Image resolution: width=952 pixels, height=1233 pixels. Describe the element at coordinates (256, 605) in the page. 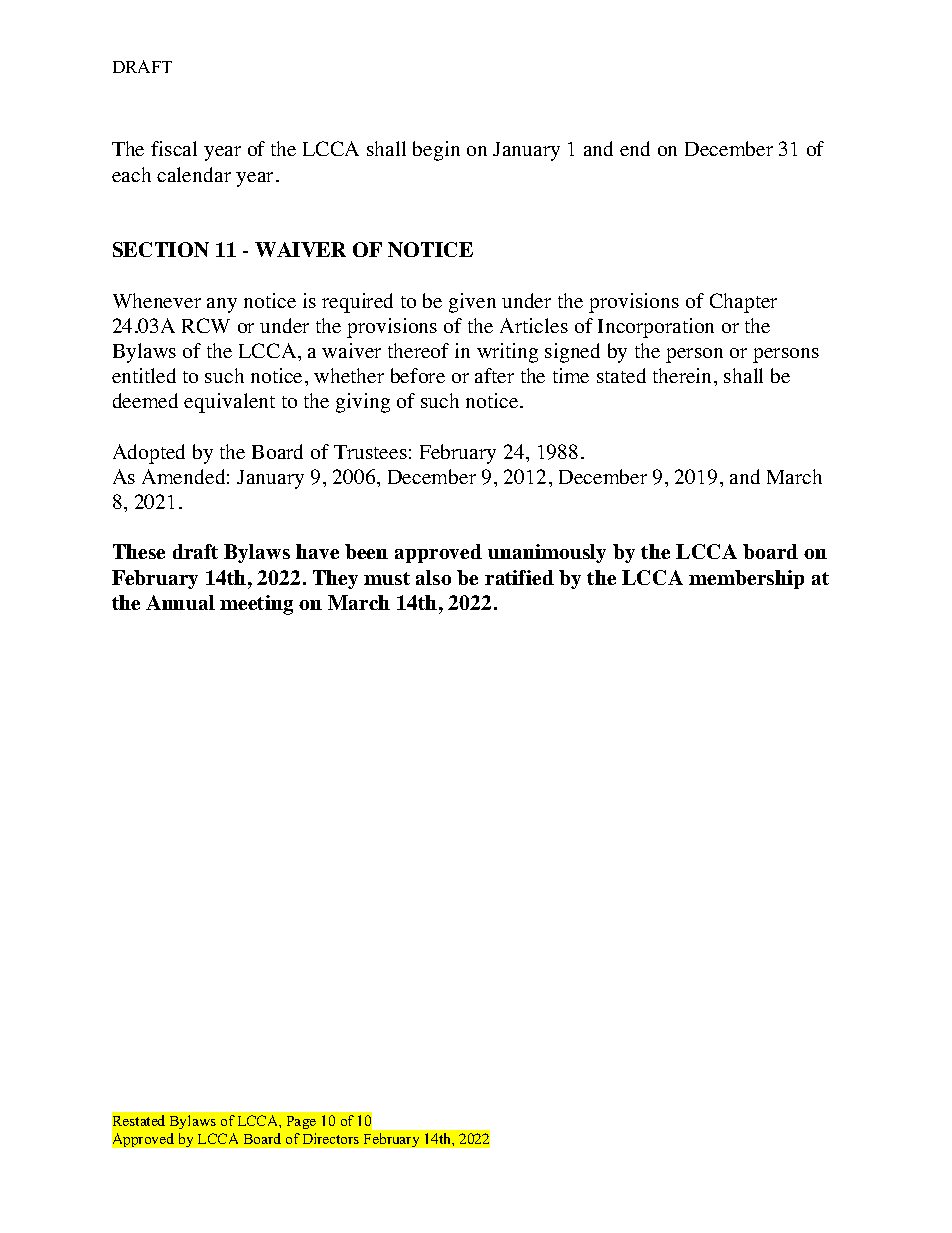

I see `meeting` at that location.
